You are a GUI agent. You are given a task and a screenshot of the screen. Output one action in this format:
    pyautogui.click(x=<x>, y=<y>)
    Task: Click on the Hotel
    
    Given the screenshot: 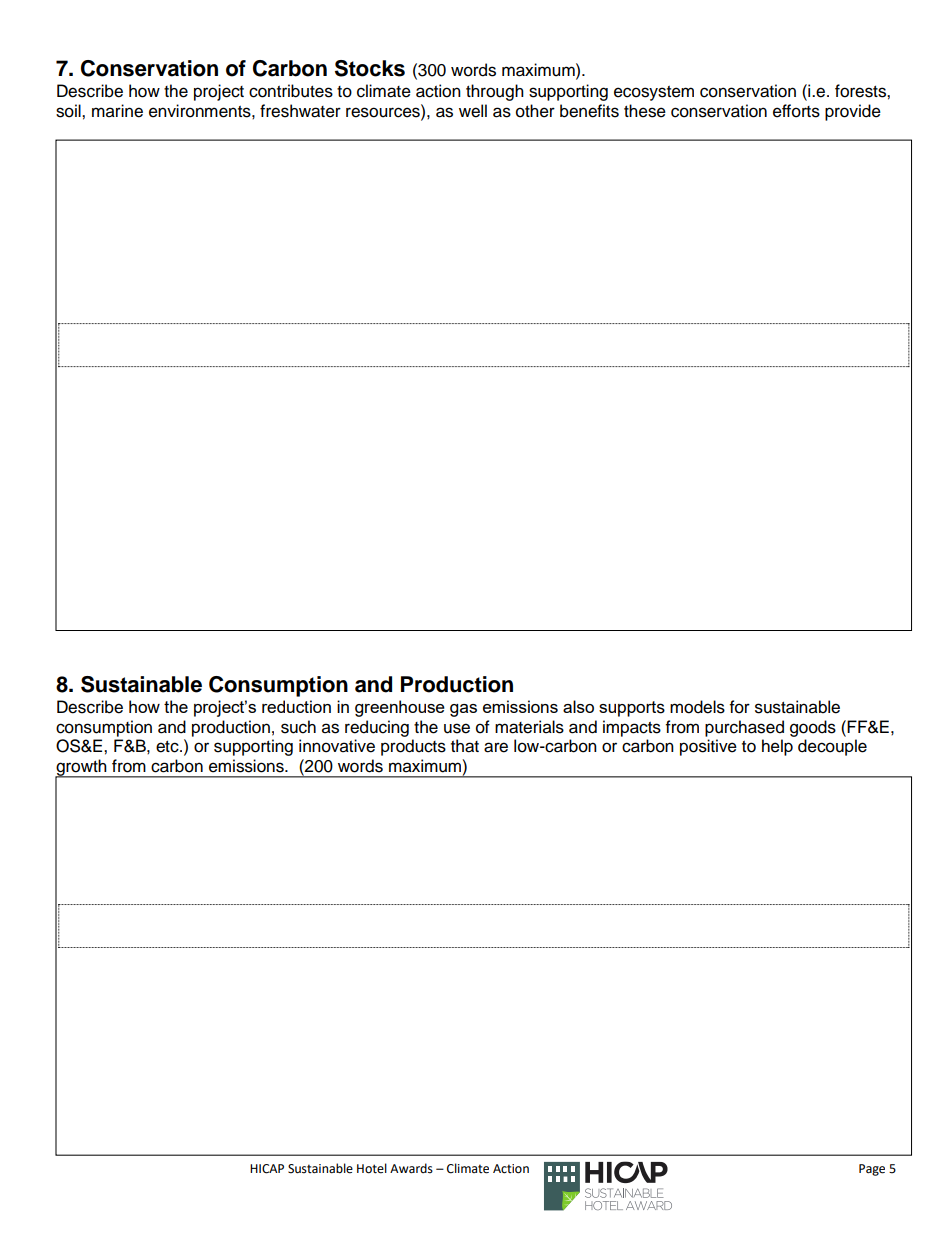 What is the action you would take?
    pyautogui.click(x=372, y=1168)
